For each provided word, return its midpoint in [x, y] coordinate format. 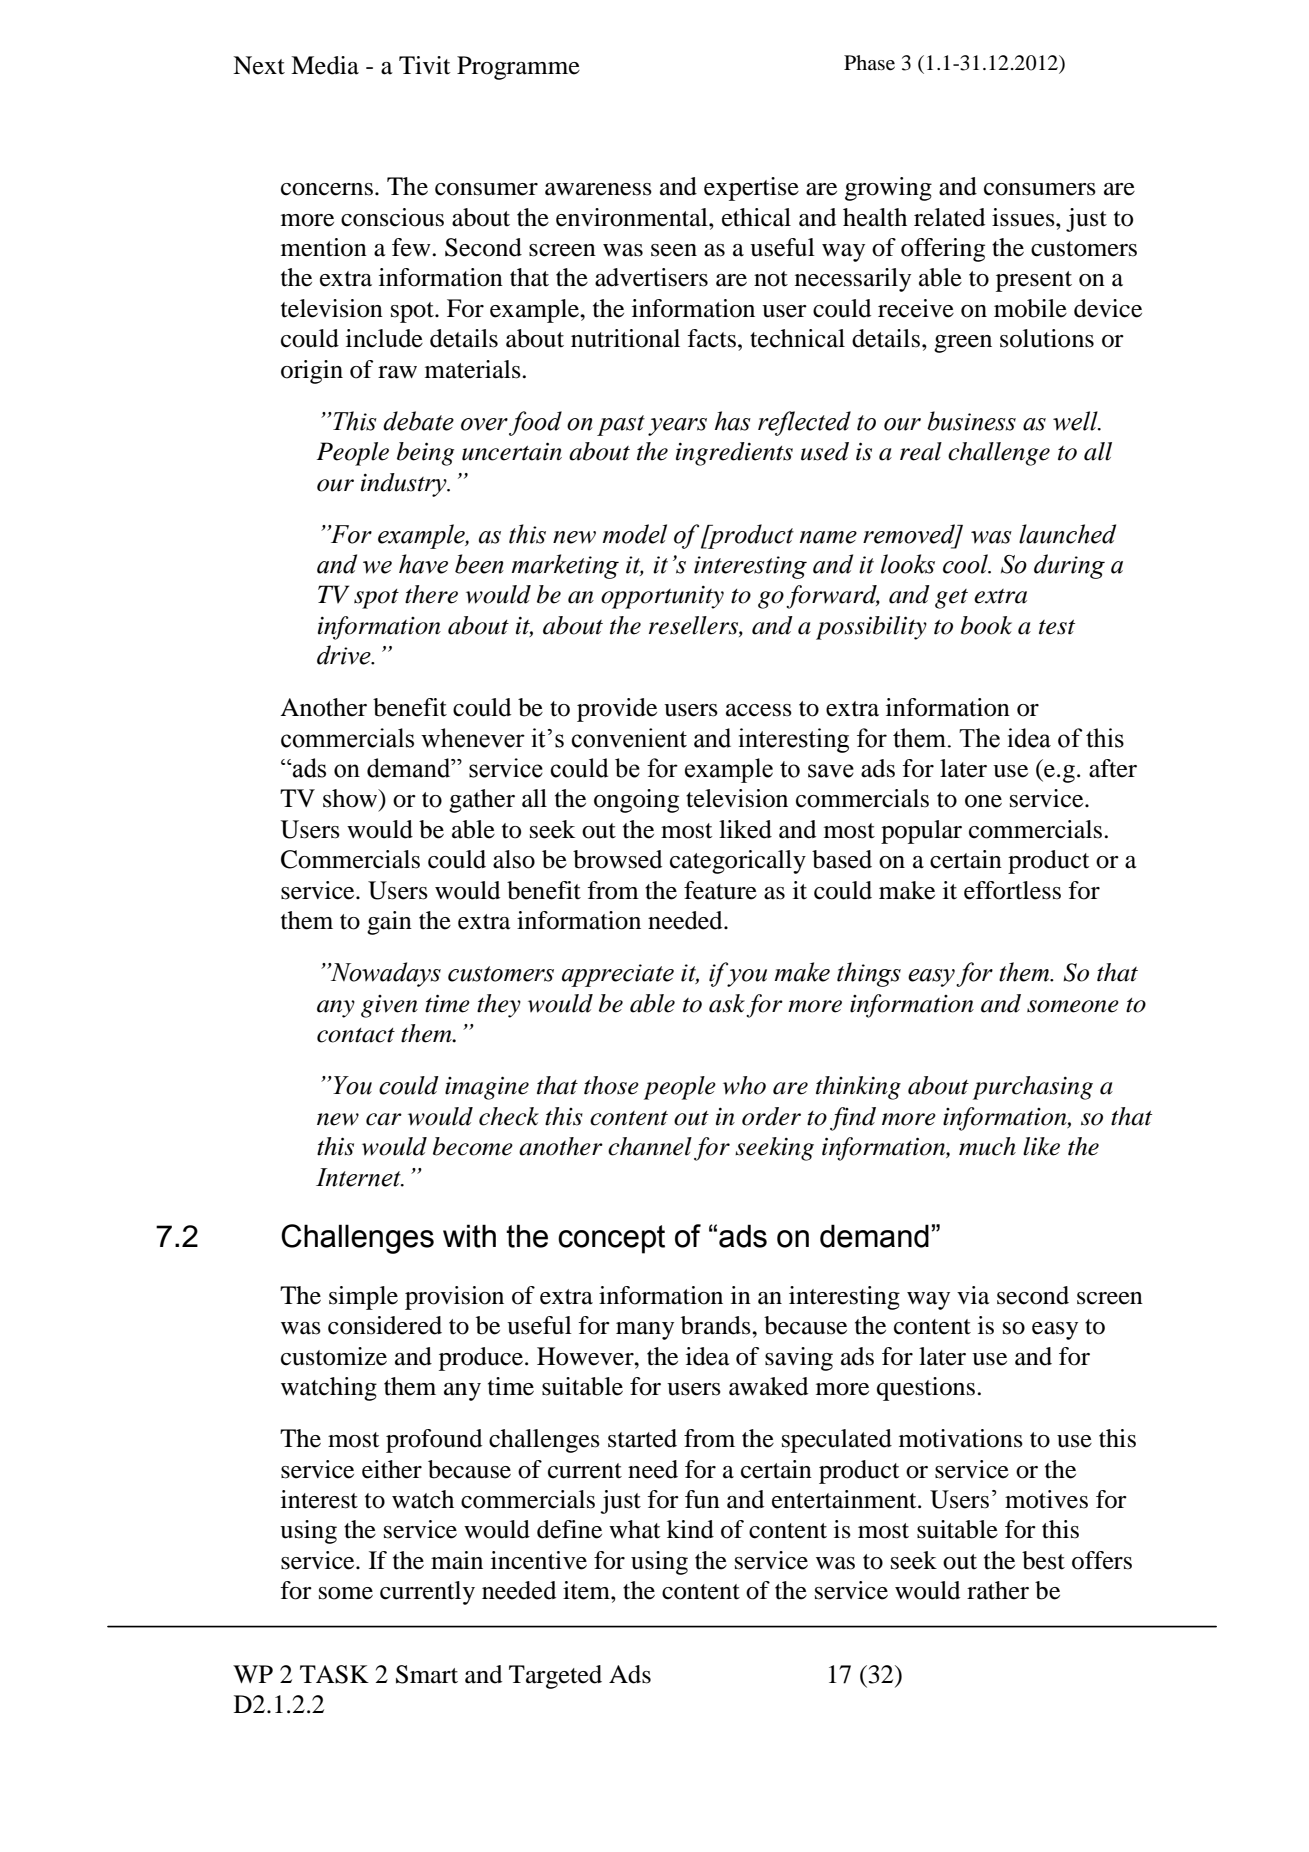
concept [611, 1239]
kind [690, 1529]
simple [363, 1298]
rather [998, 1590]
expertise [751, 189]
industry [405, 485]
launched [1067, 534]
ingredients [734, 454]
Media [325, 65]
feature [720, 890]
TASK [334, 1674]
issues [1024, 217]
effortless [1012, 890]
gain [389, 923]
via [973, 1295]
